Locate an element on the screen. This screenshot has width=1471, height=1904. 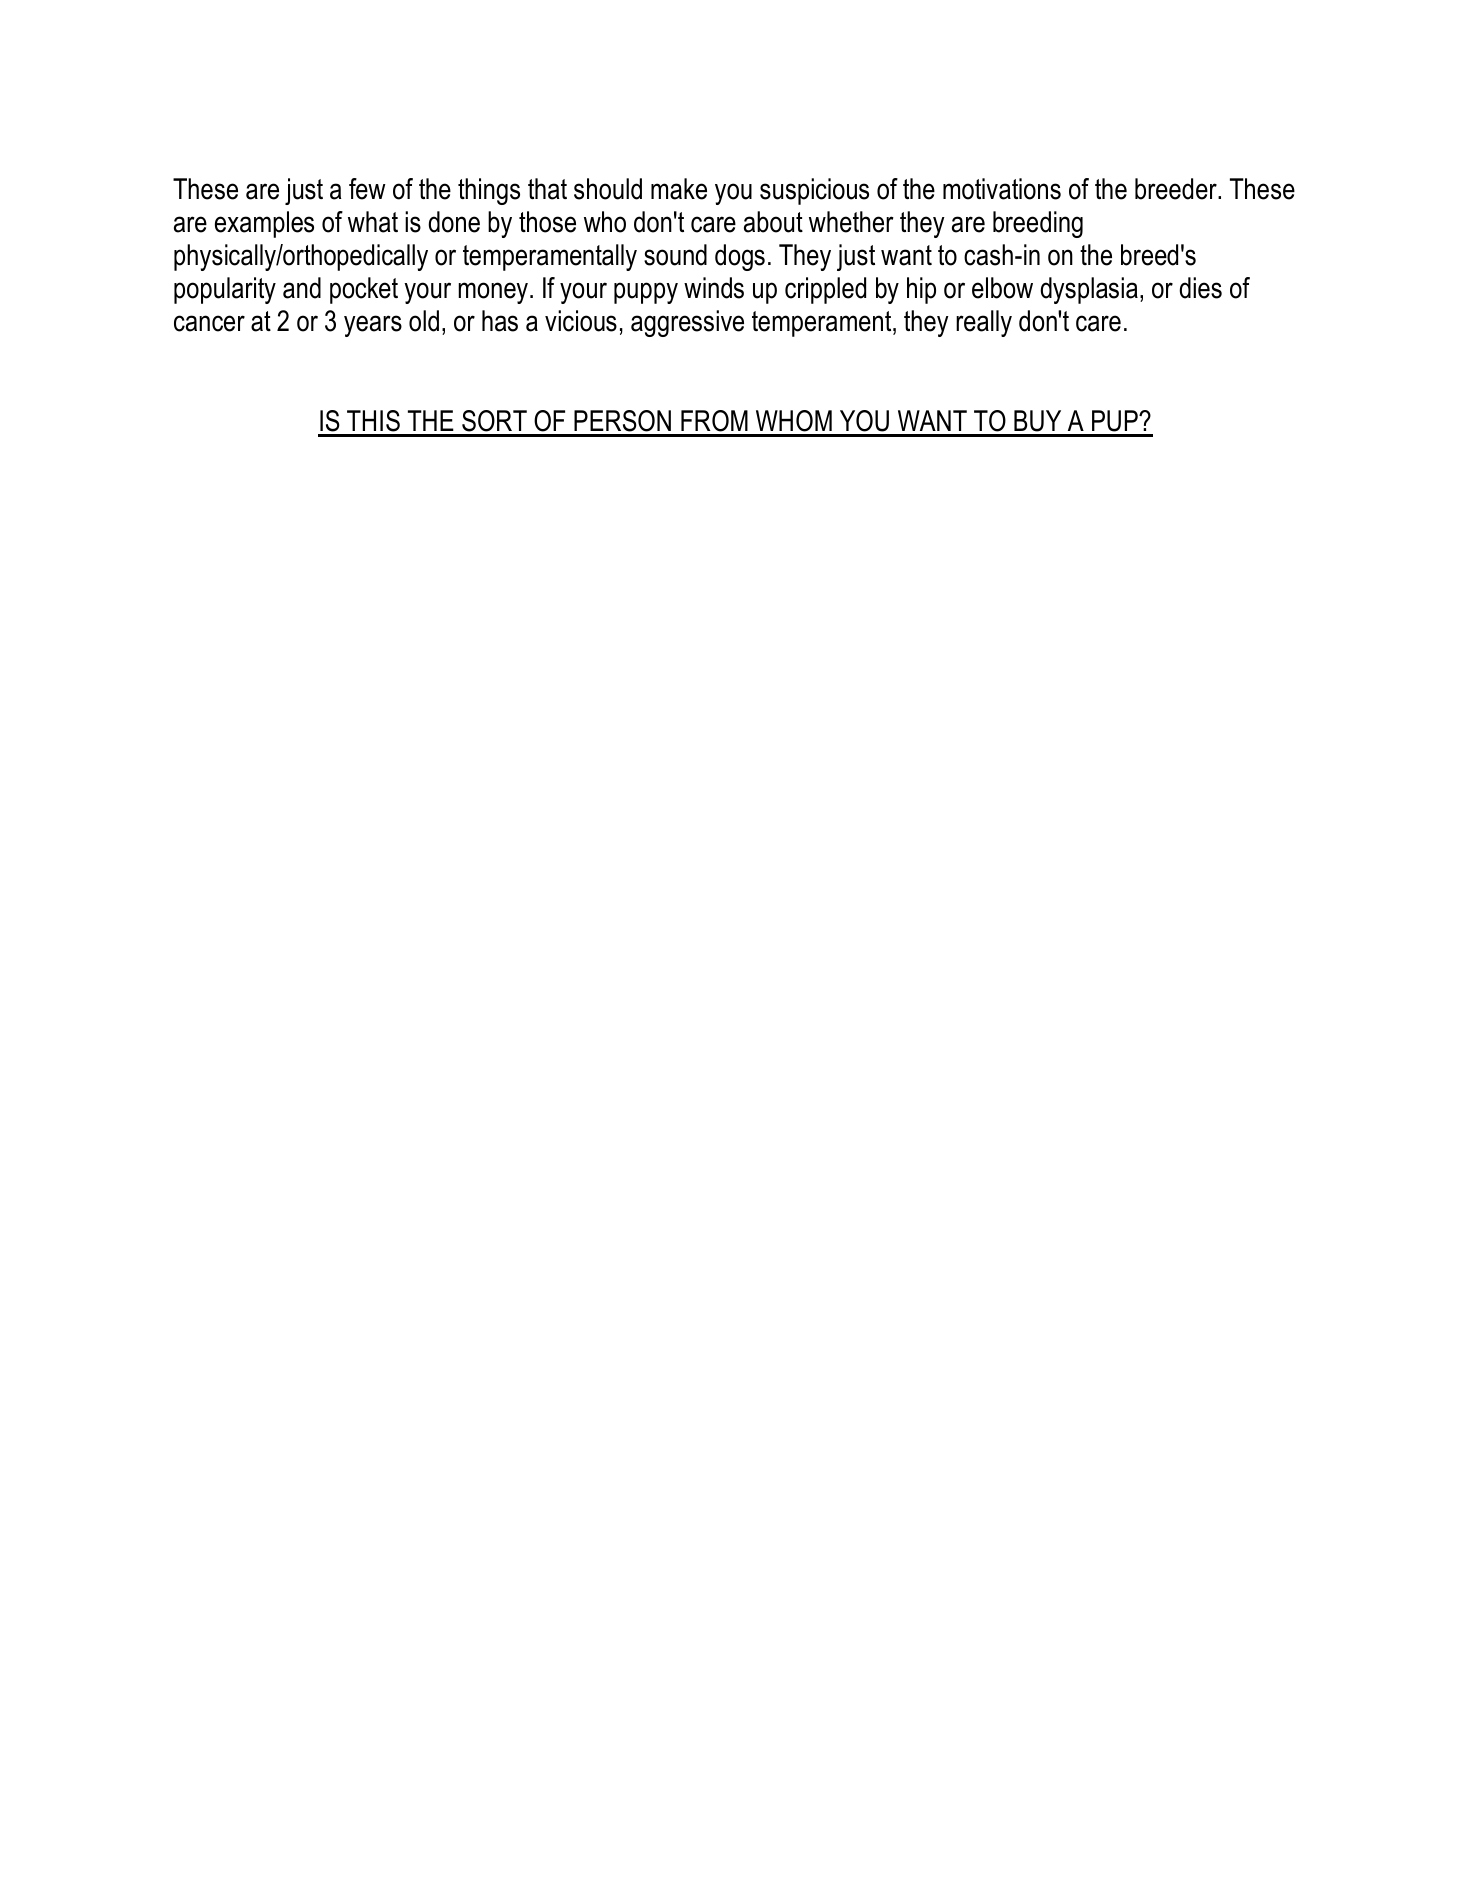
winds is located at coordinates (714, 288).
